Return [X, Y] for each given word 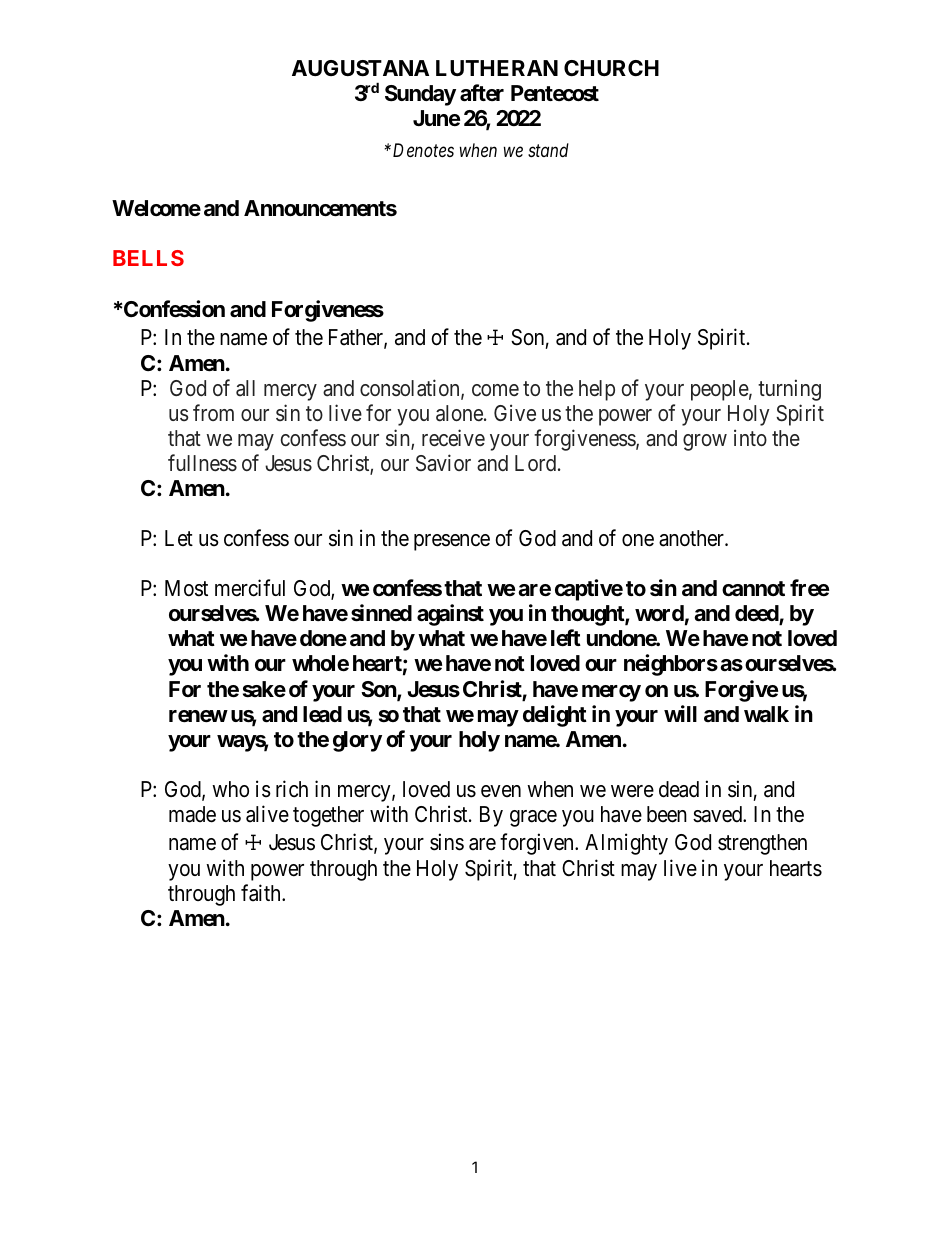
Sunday [420, 95]
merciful [250, 588]
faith [262, 893]
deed [757, 615]
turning [789, 390]
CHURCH [611, 68]
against [450, 615]
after [482, 93]
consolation [411, 389]
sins [447, 842]
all [245, 388]
